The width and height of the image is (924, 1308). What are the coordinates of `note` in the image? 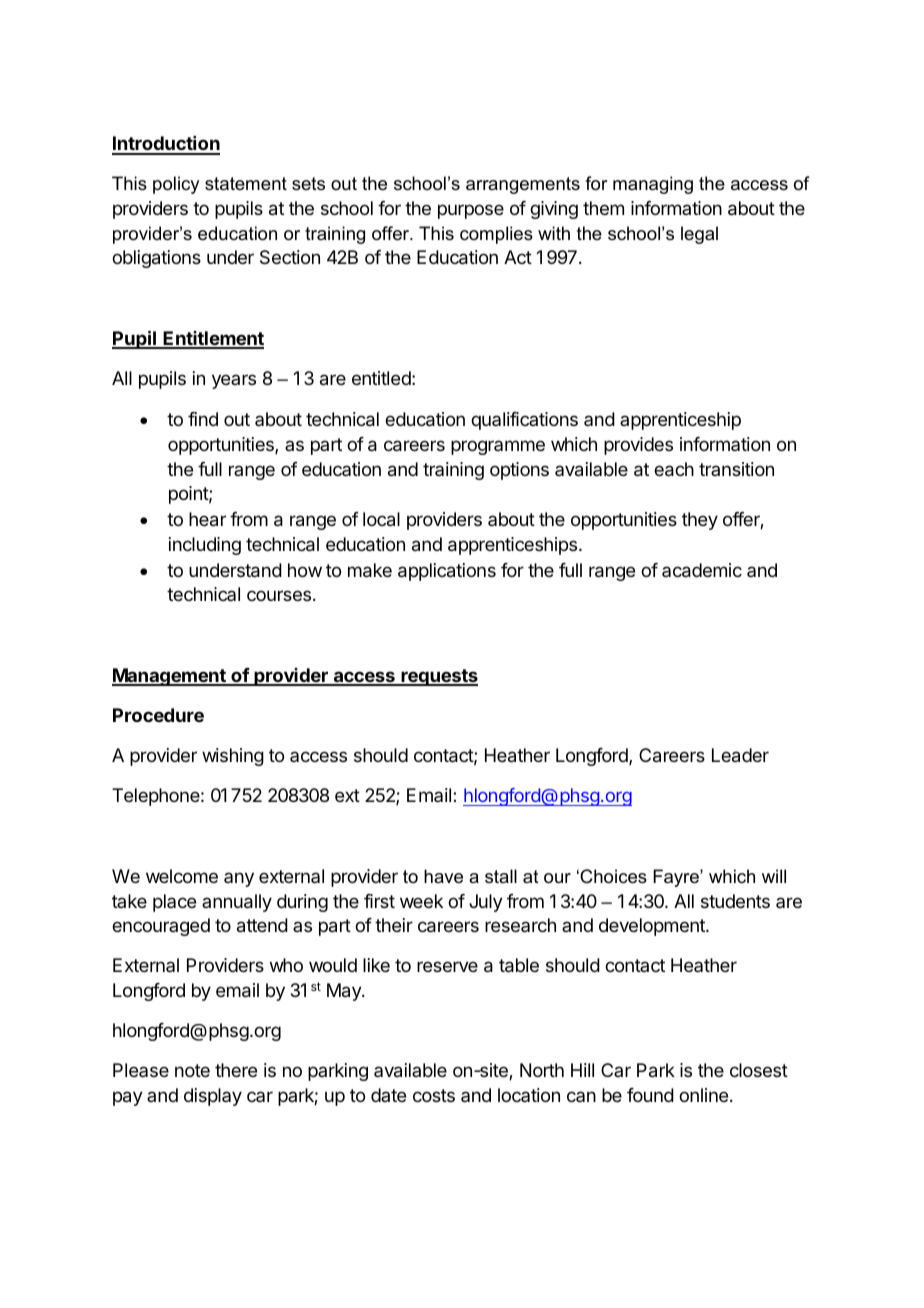 It's located at (192, 1070).
